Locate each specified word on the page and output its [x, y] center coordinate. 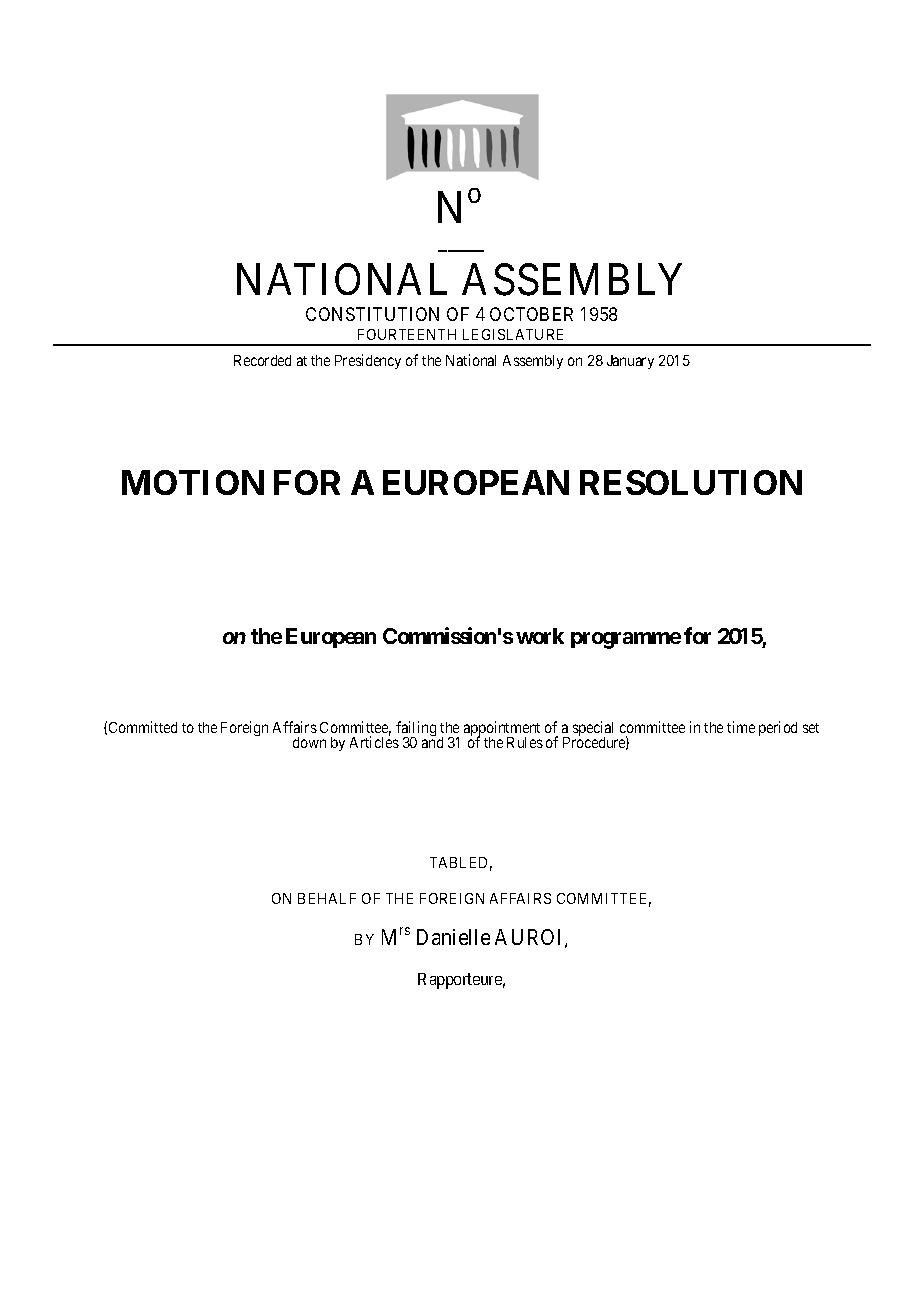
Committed [143, 727]
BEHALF [327, 898]
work [540, 636]
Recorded [262, 360]
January [630, 362]
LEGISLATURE [513, 334]
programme [626, 640]
